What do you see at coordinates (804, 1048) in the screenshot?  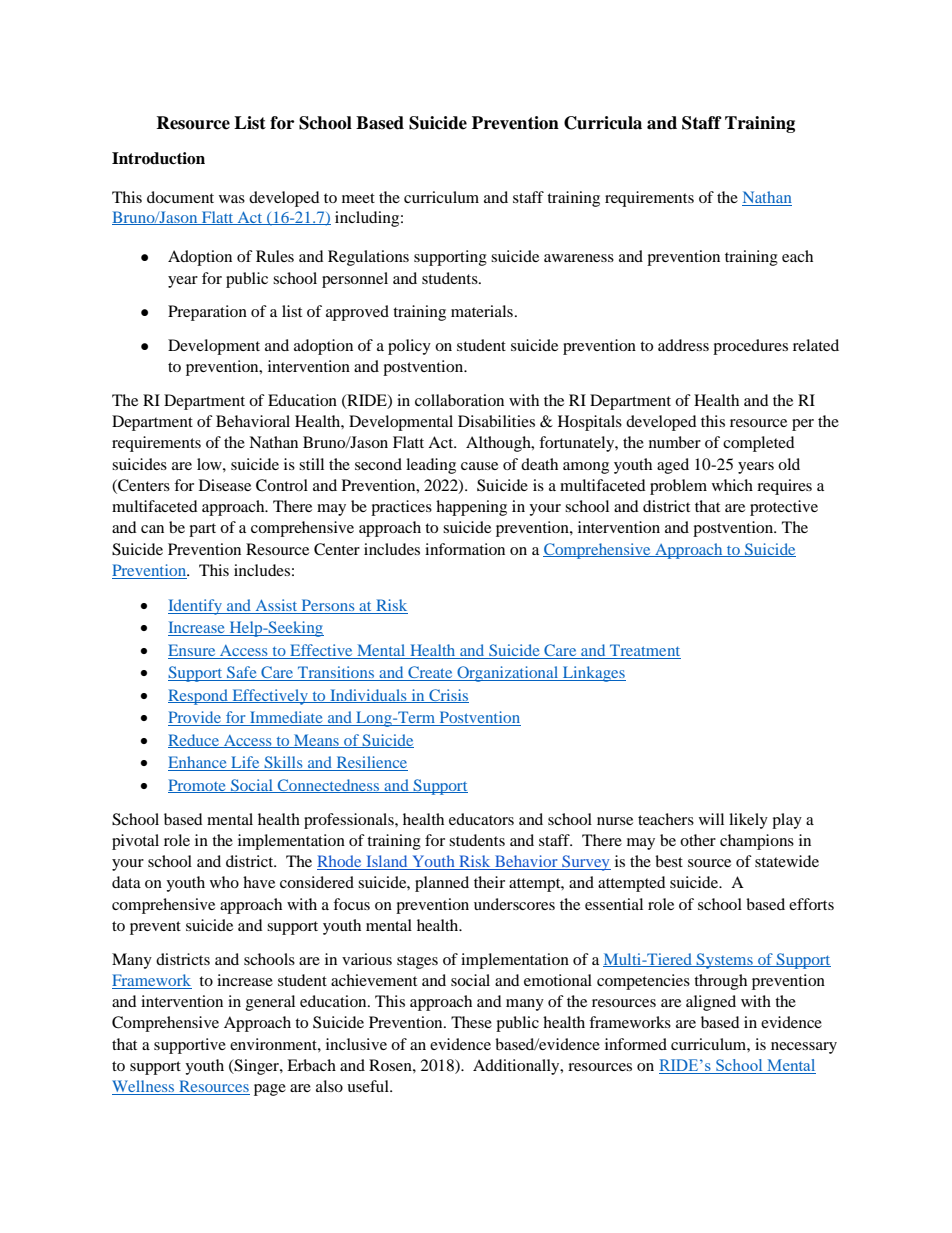 I see `necessary` at bounding box center [804, 1048].
